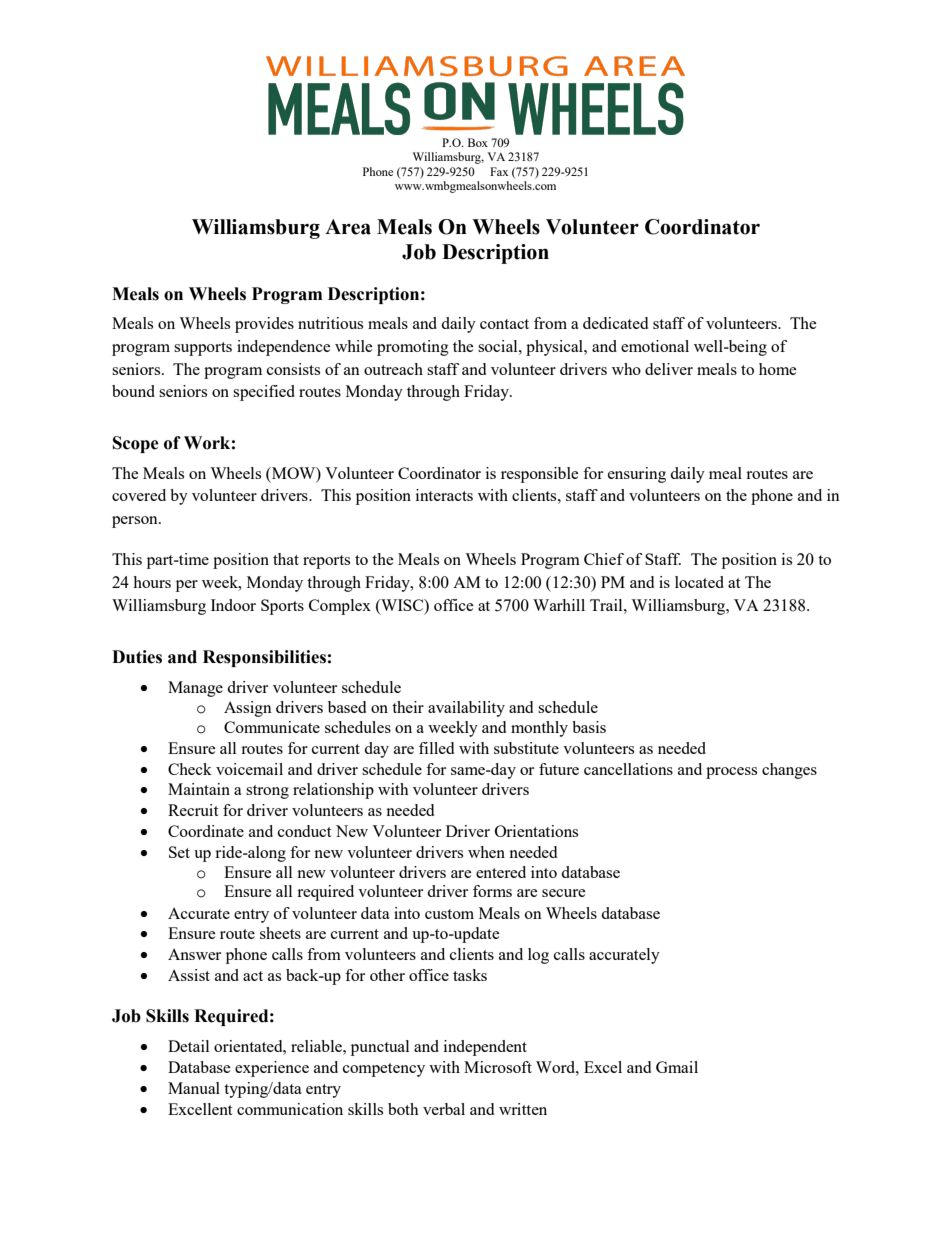 This document has width=952, height=1233. What do you see at coordinates (139, 495) in the document?
I see `covered` at bounding box center [139, 495].
